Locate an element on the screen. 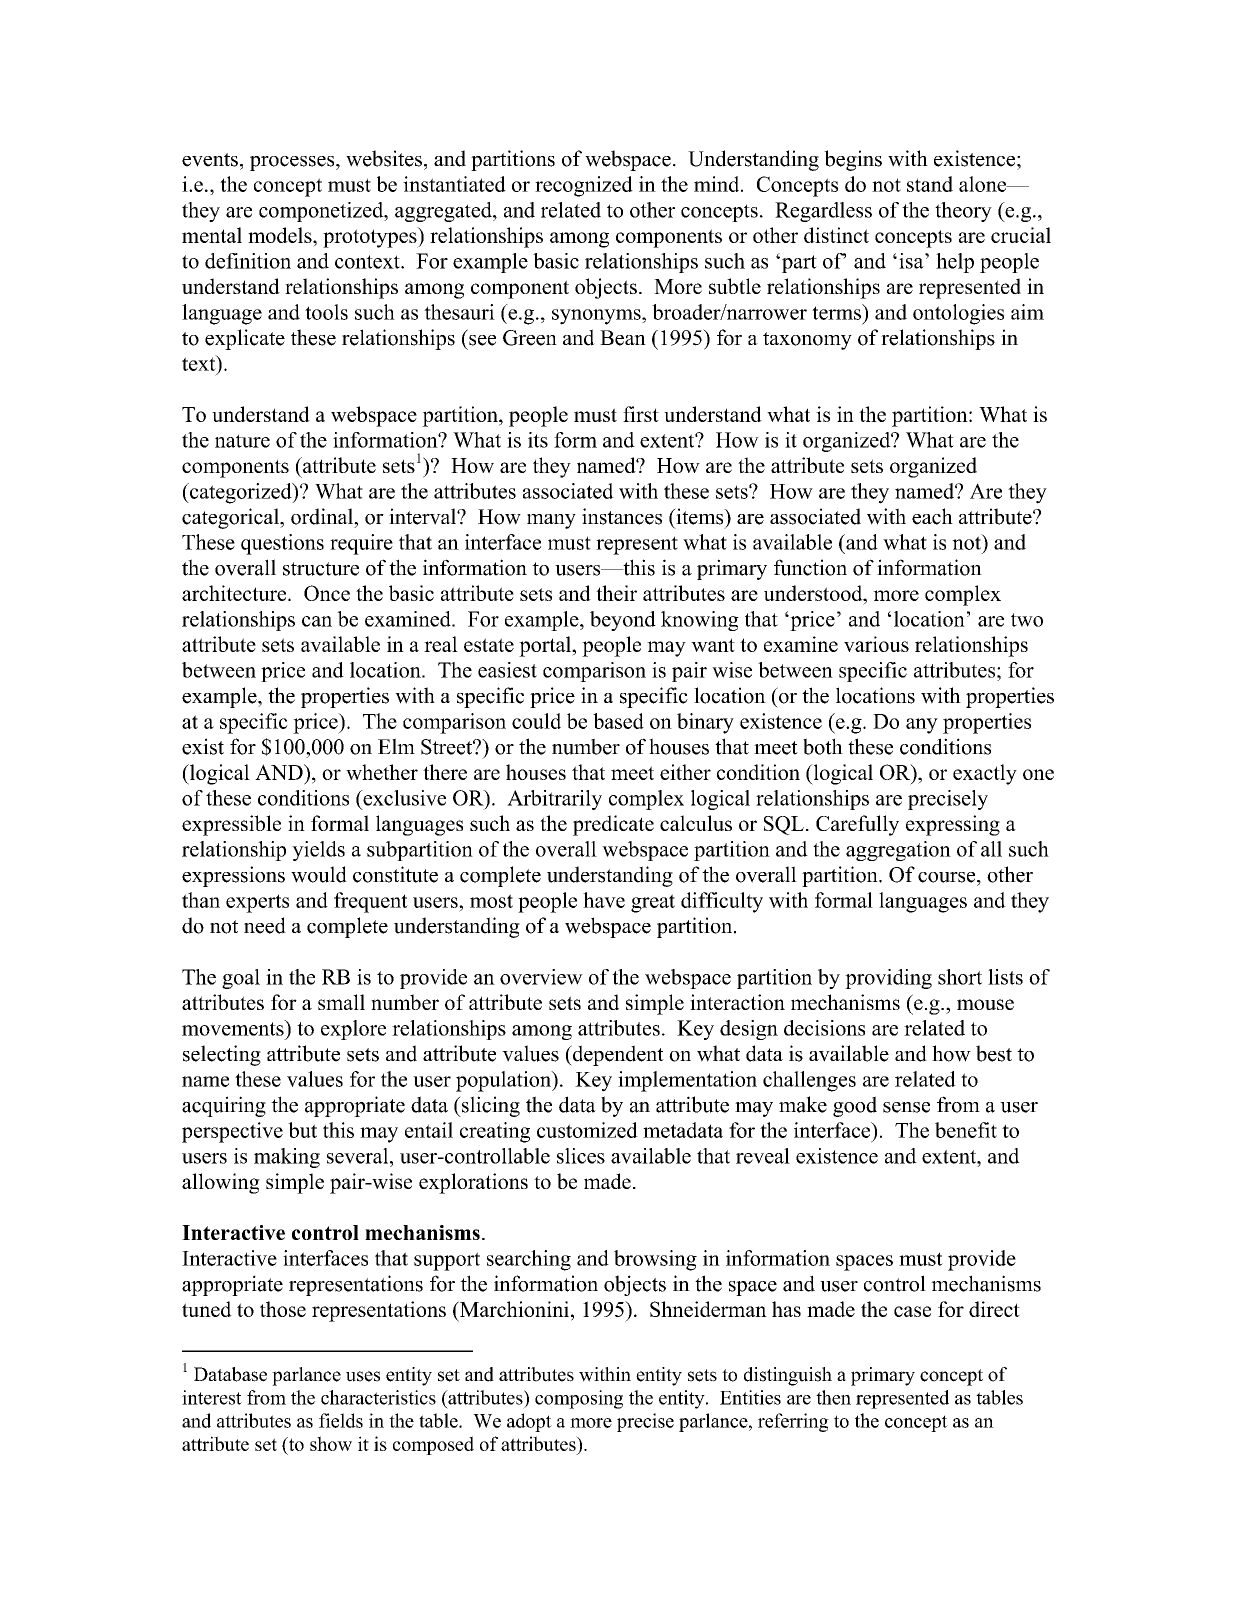 The image size is (1237, 1601). various is located at coordinates (876, 644).
